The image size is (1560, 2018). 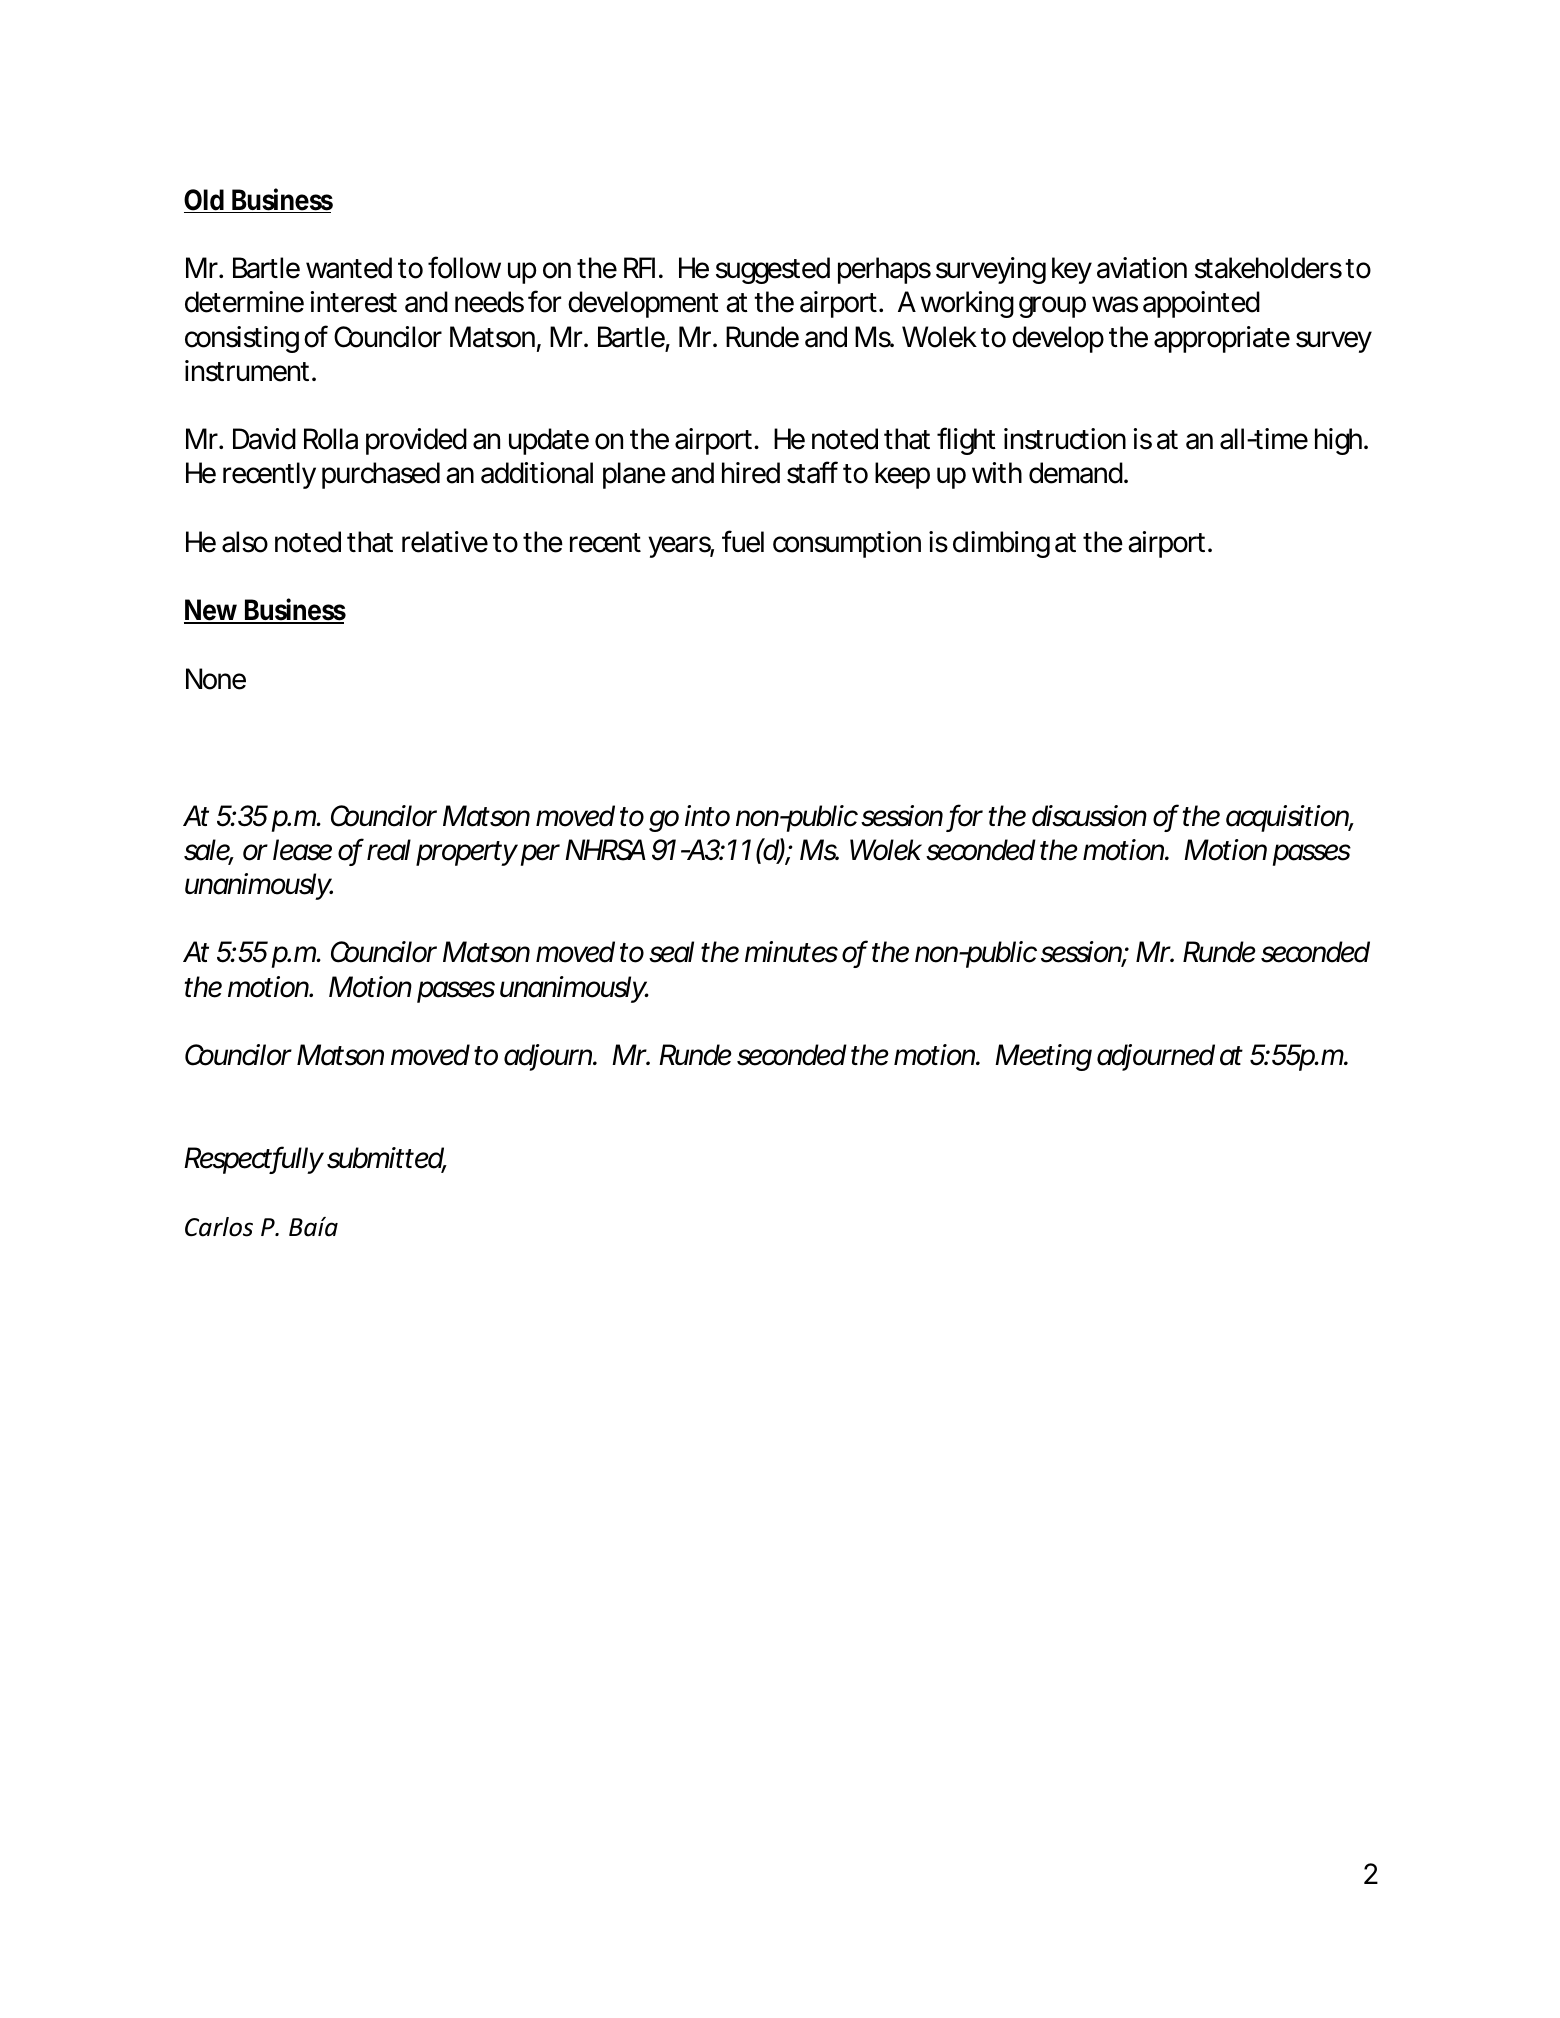 What do you see at coordinates (354, 302) in the document?
I see `interest` at bounding box center [354, 302].
